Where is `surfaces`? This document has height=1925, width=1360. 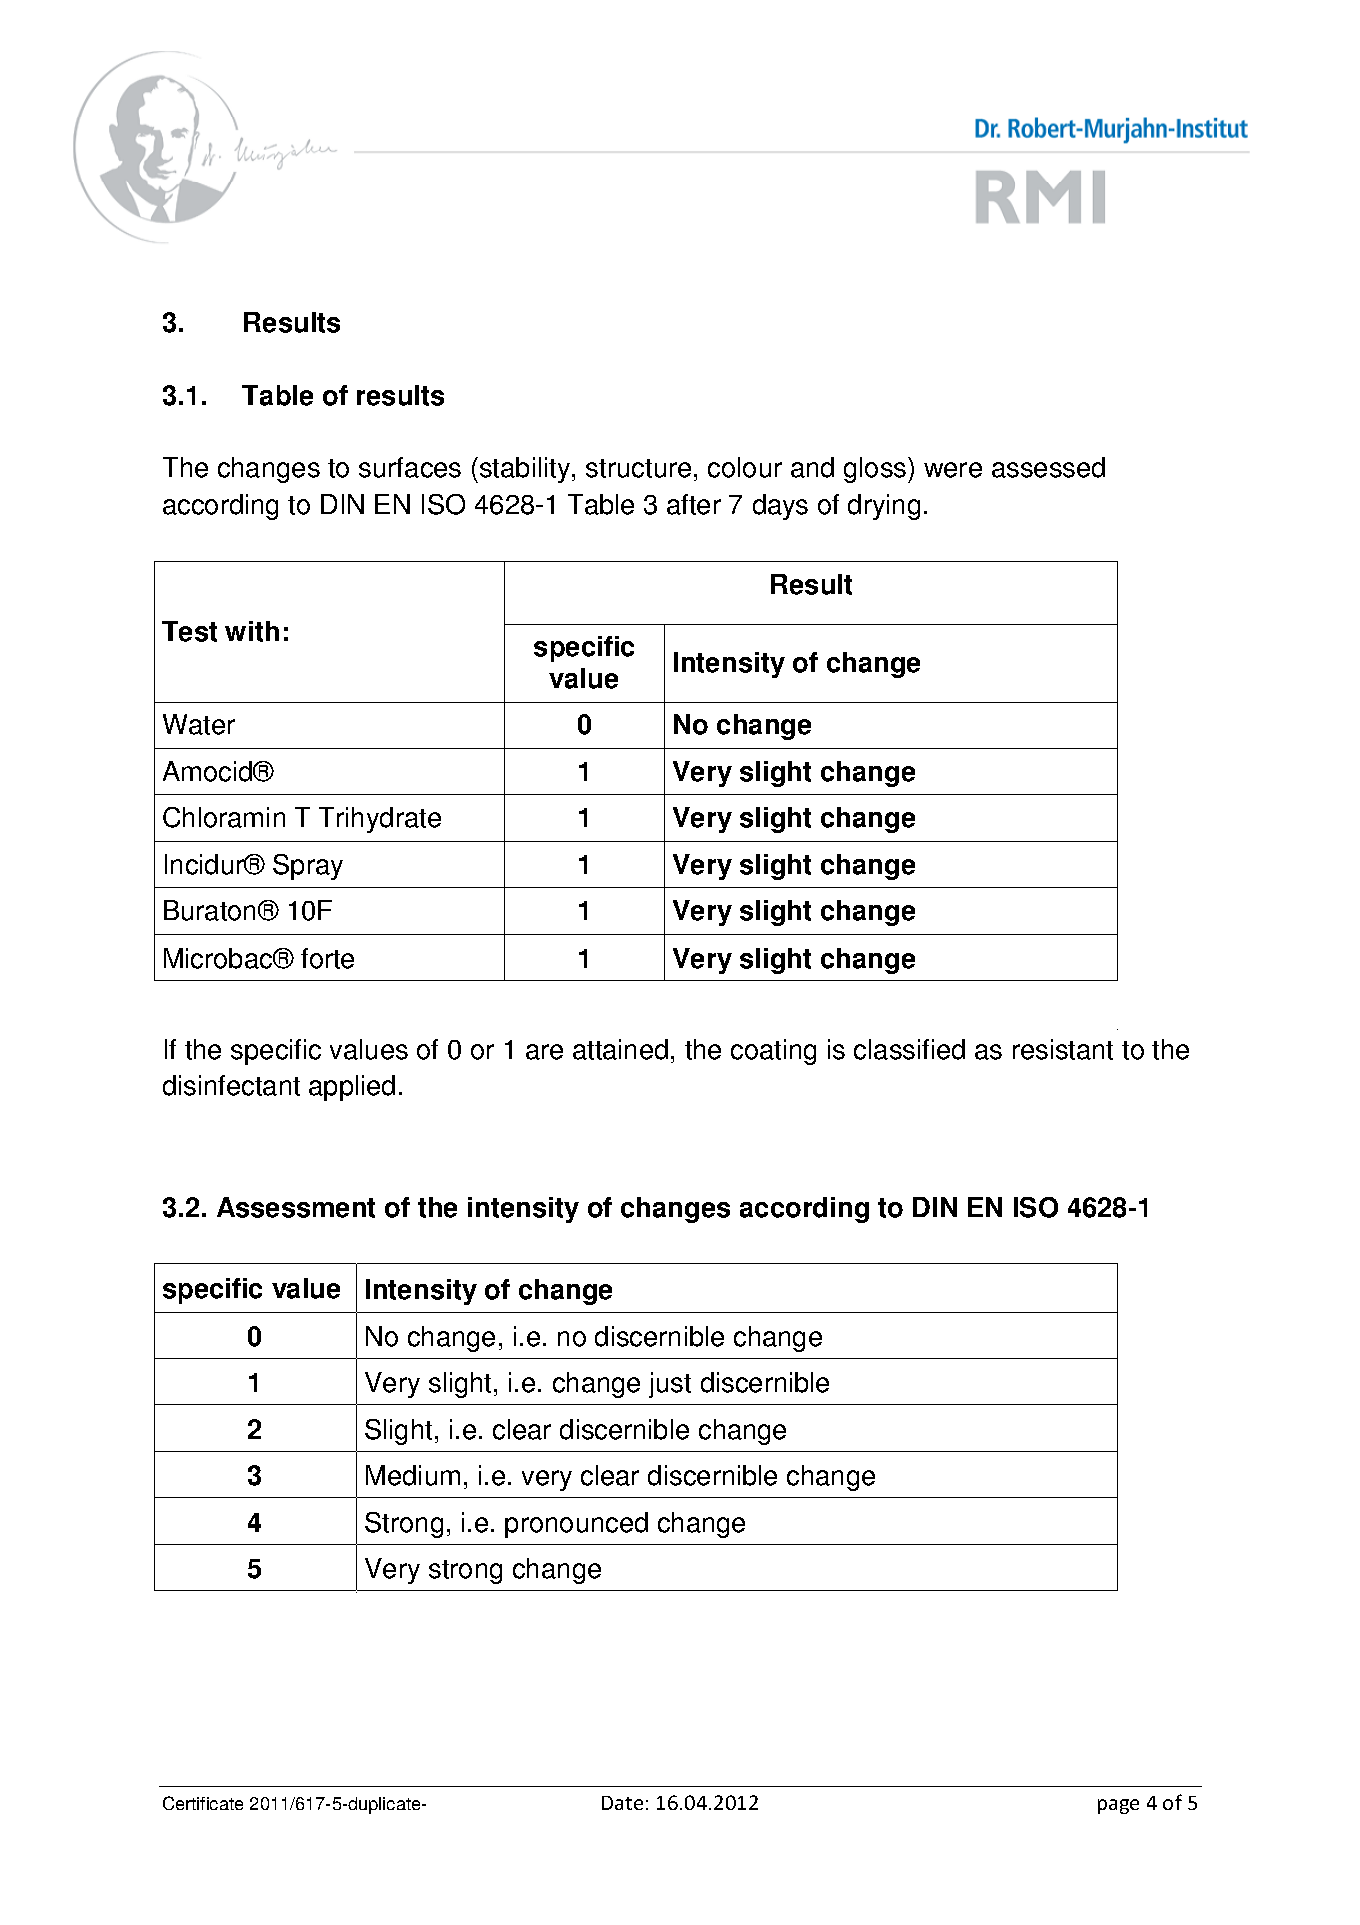
surfaces is located at coordinates (410, 467).
